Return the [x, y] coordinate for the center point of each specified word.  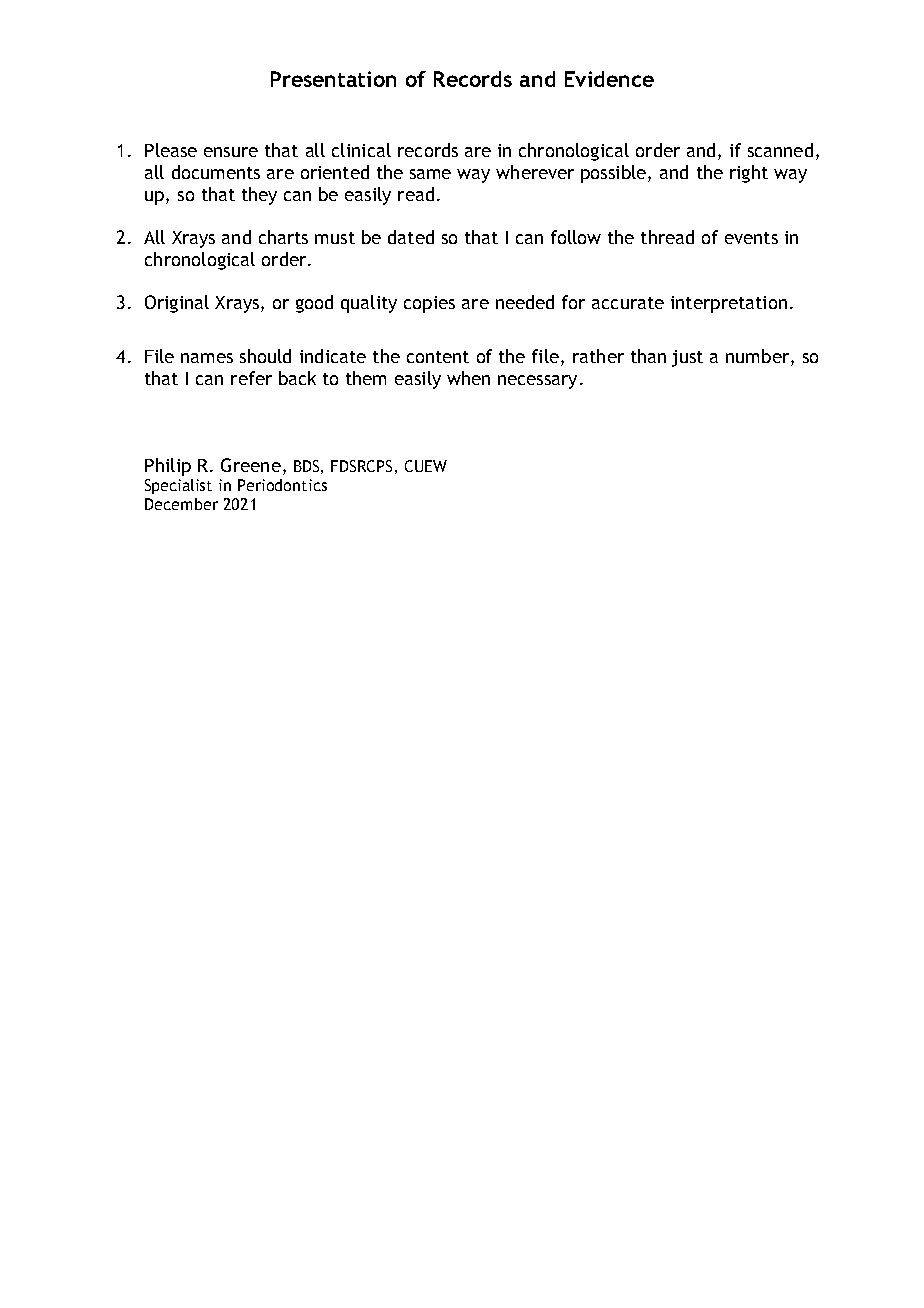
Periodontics [282, 485]
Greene [251, 465]
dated [411, 237]
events [751, 238]
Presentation [333, 79]
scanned [780, 150]
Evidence [609, 79]
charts [283, 237]
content [438, 357]
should [265, 356]
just [687, 358]
